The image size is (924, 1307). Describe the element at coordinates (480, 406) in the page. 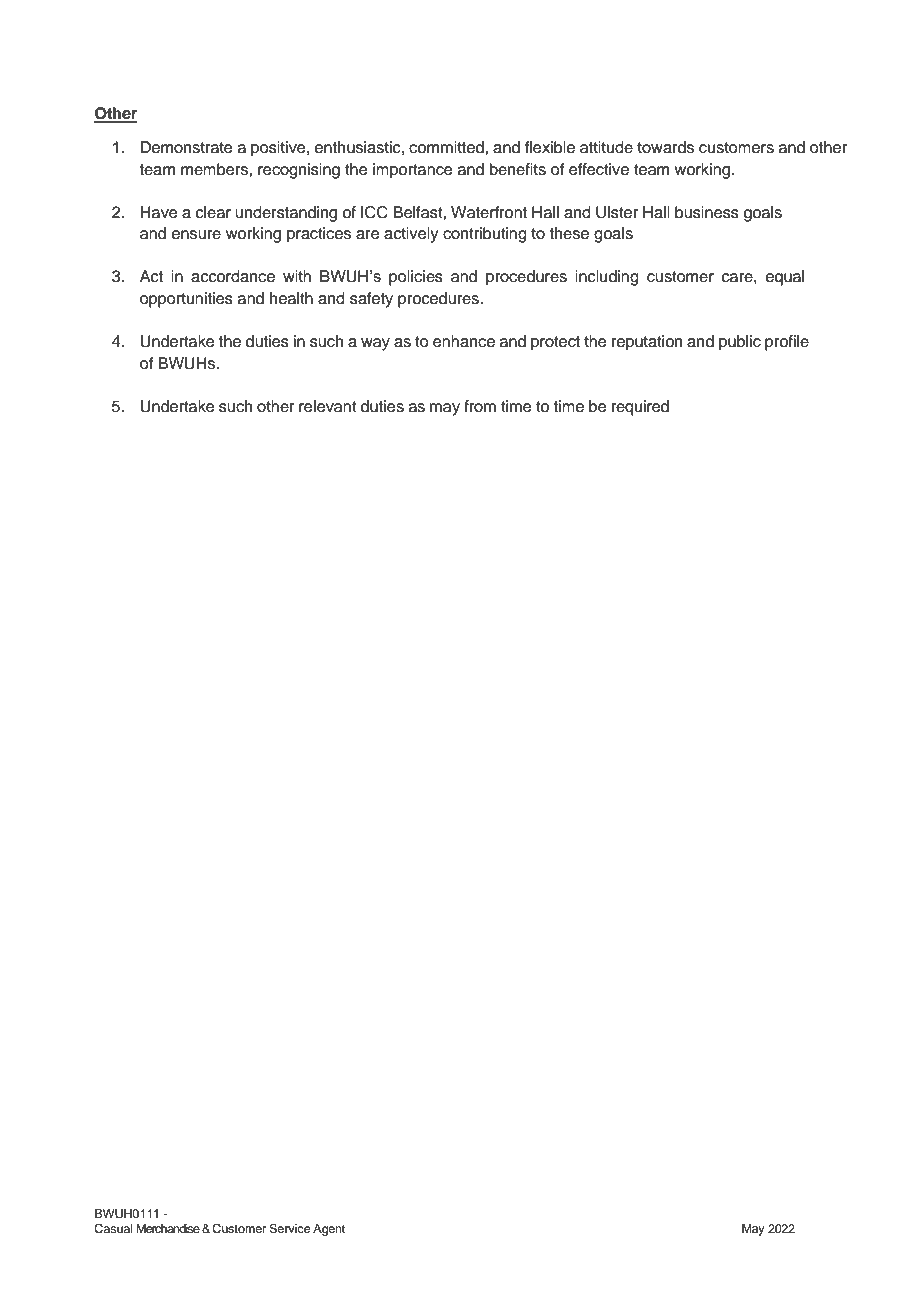

I see `from` at that location.
